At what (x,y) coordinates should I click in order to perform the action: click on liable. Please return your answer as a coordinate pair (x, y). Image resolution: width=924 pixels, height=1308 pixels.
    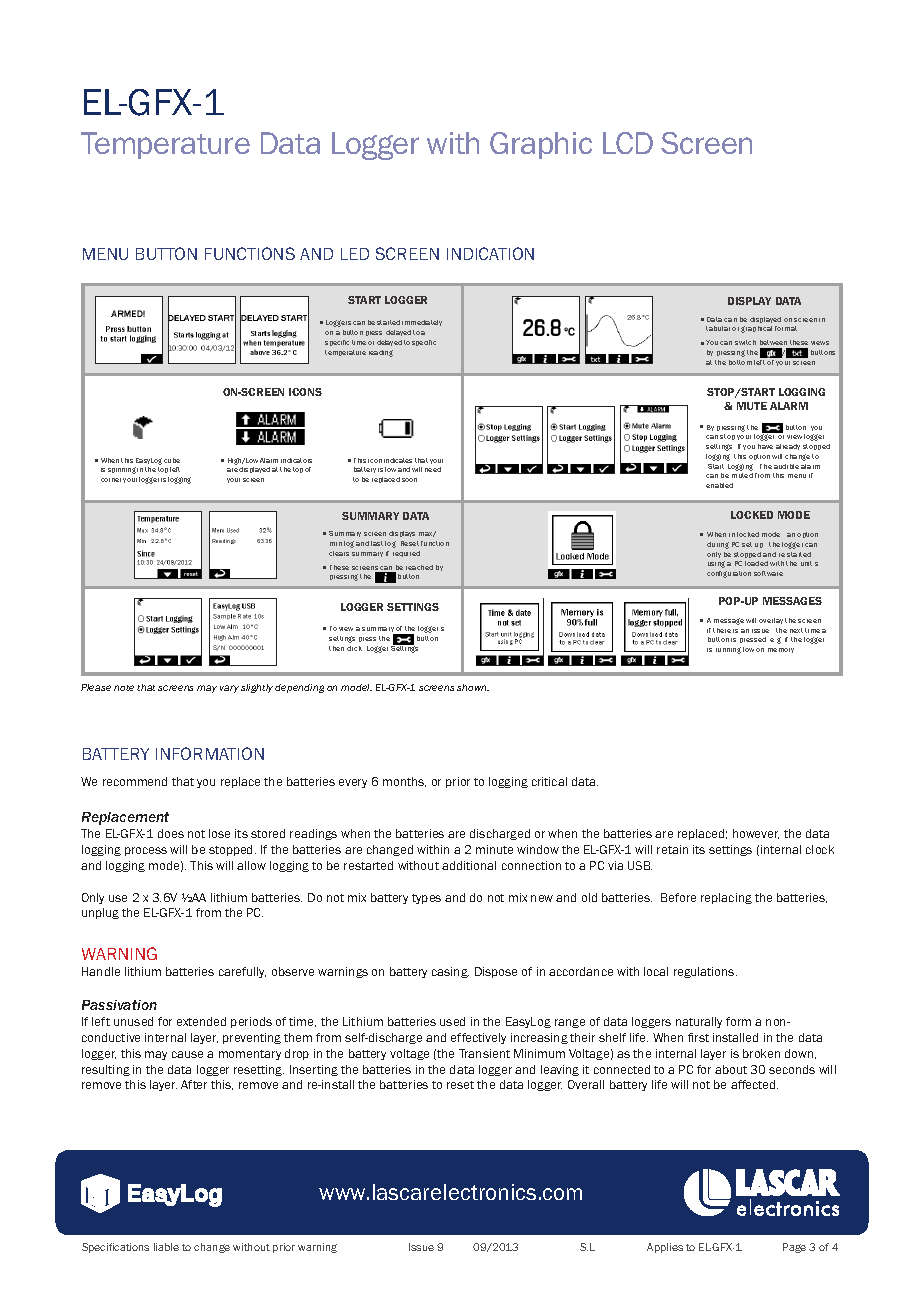
    Looking at the image, I should click on (166, 1247).
